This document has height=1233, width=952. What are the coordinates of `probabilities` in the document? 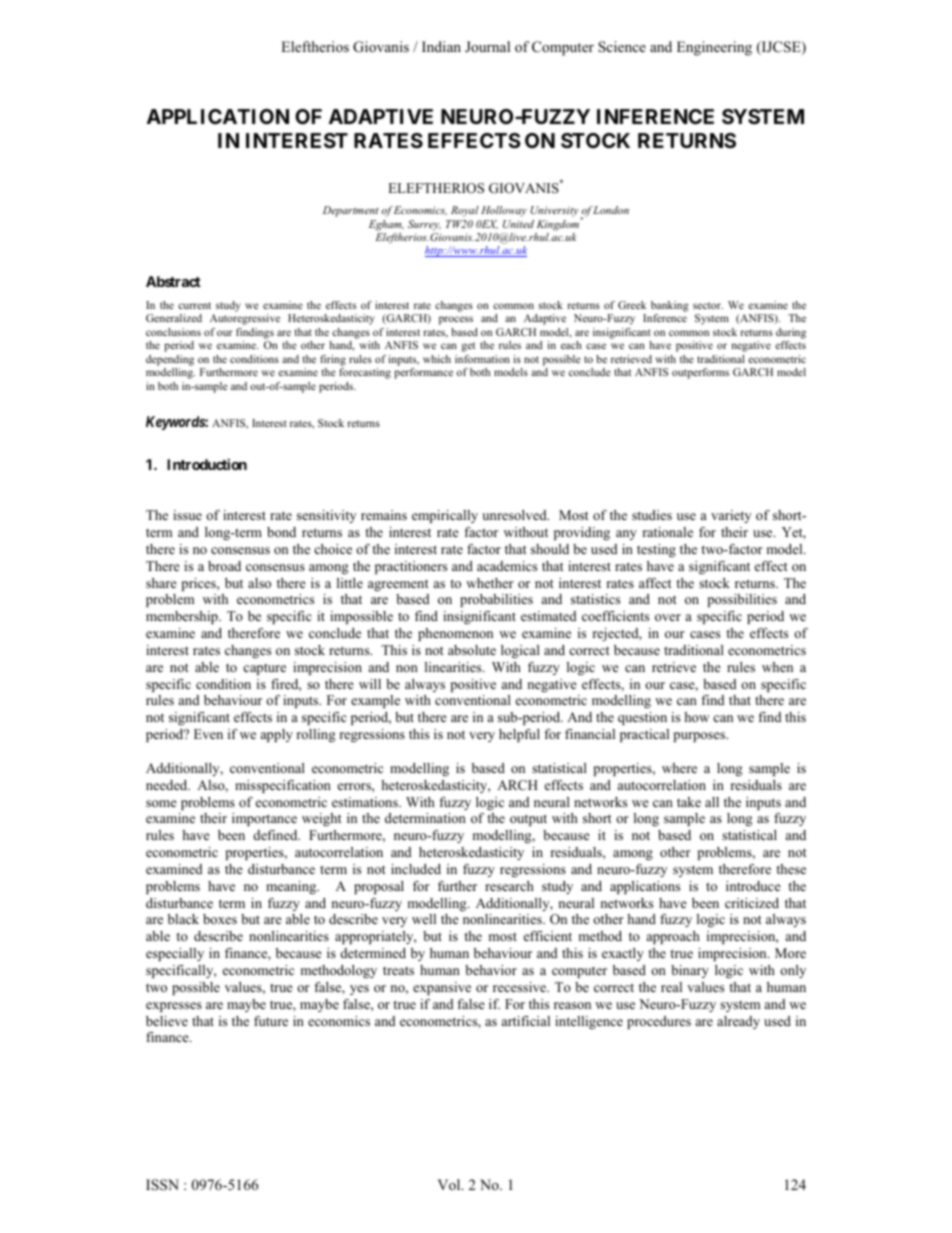 It's located at (496, 600).
